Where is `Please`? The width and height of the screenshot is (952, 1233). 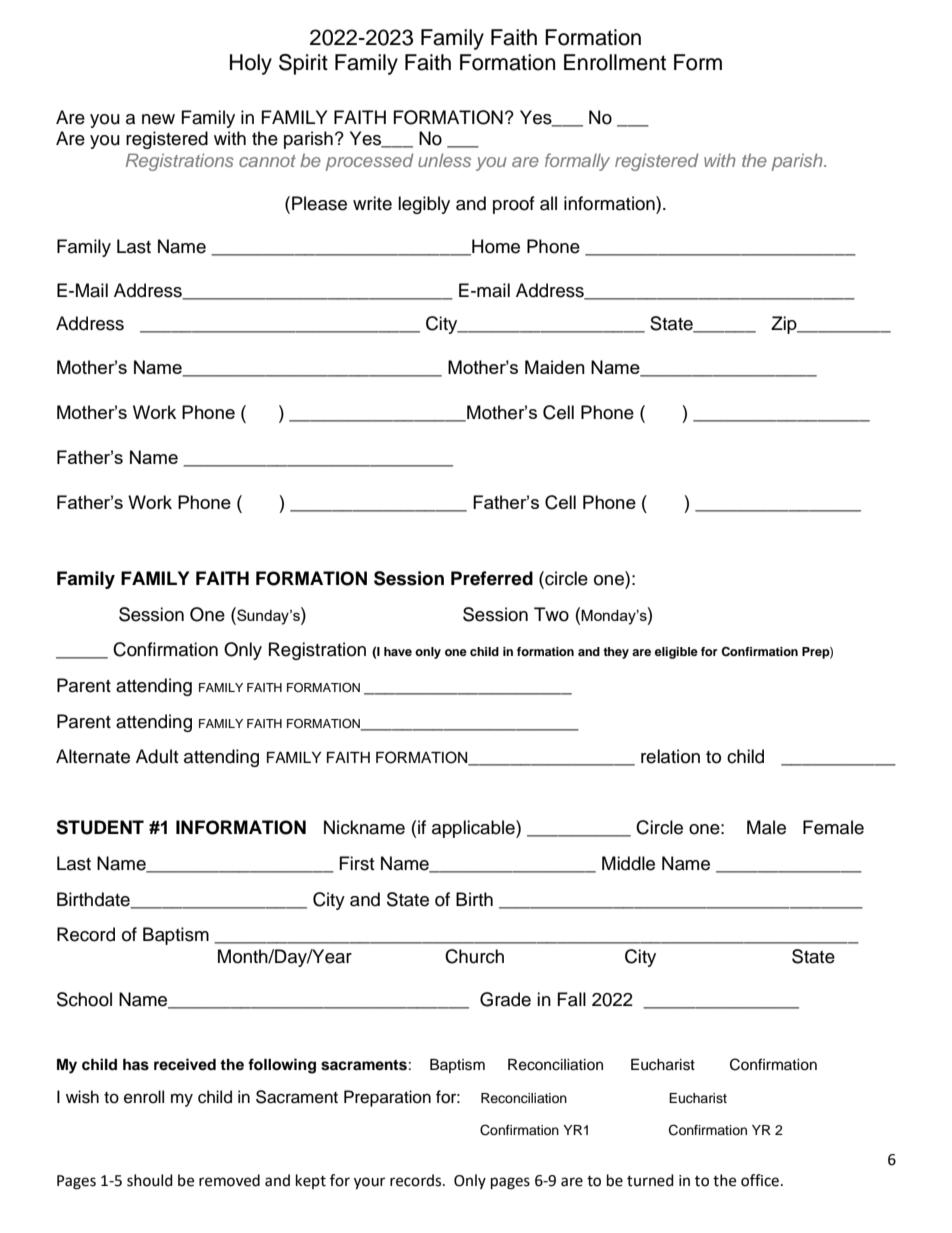 Please is located at coordinates (319, 203).
